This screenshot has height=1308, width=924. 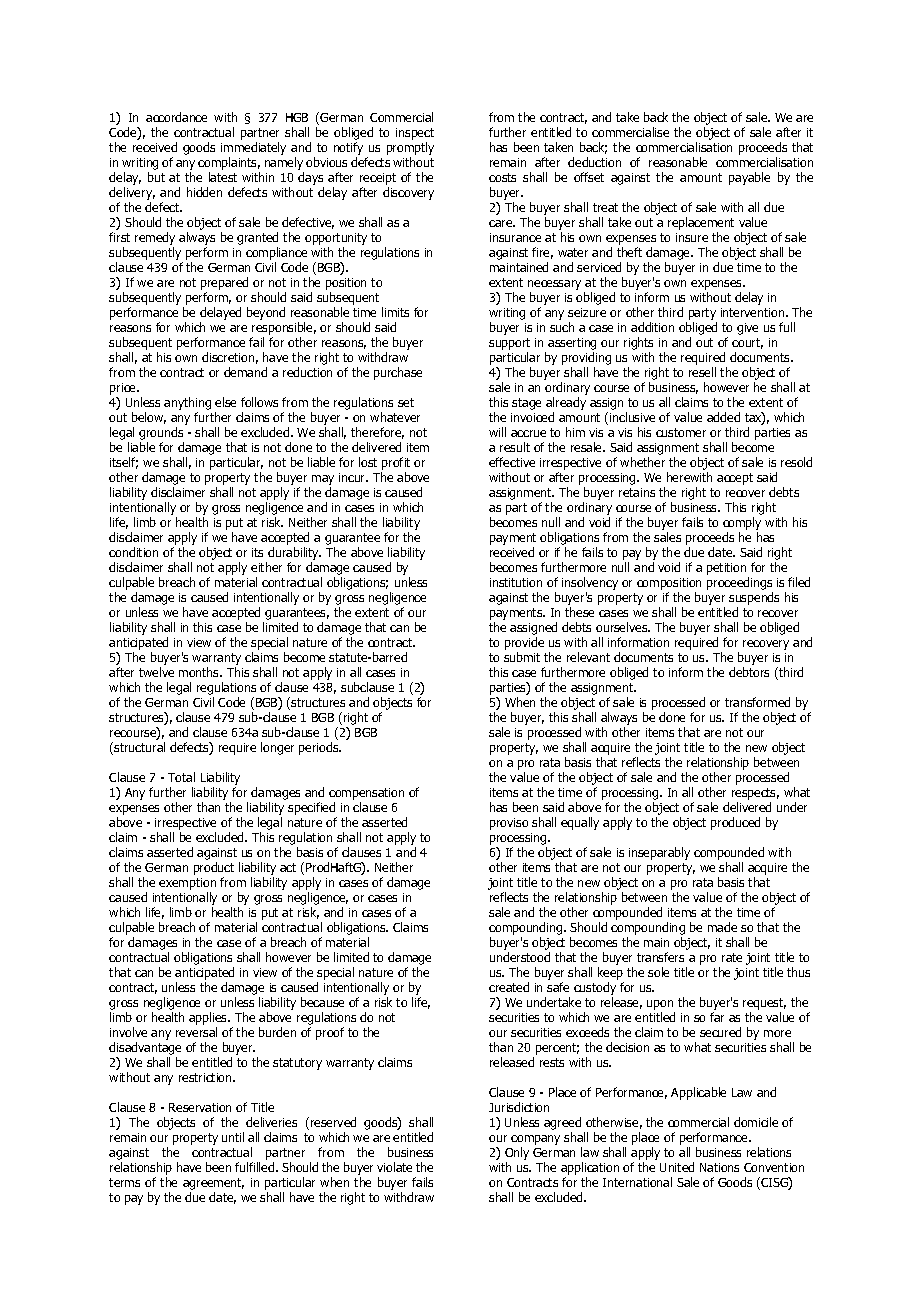 I want to click on until, so click(x=233, y=1137).
